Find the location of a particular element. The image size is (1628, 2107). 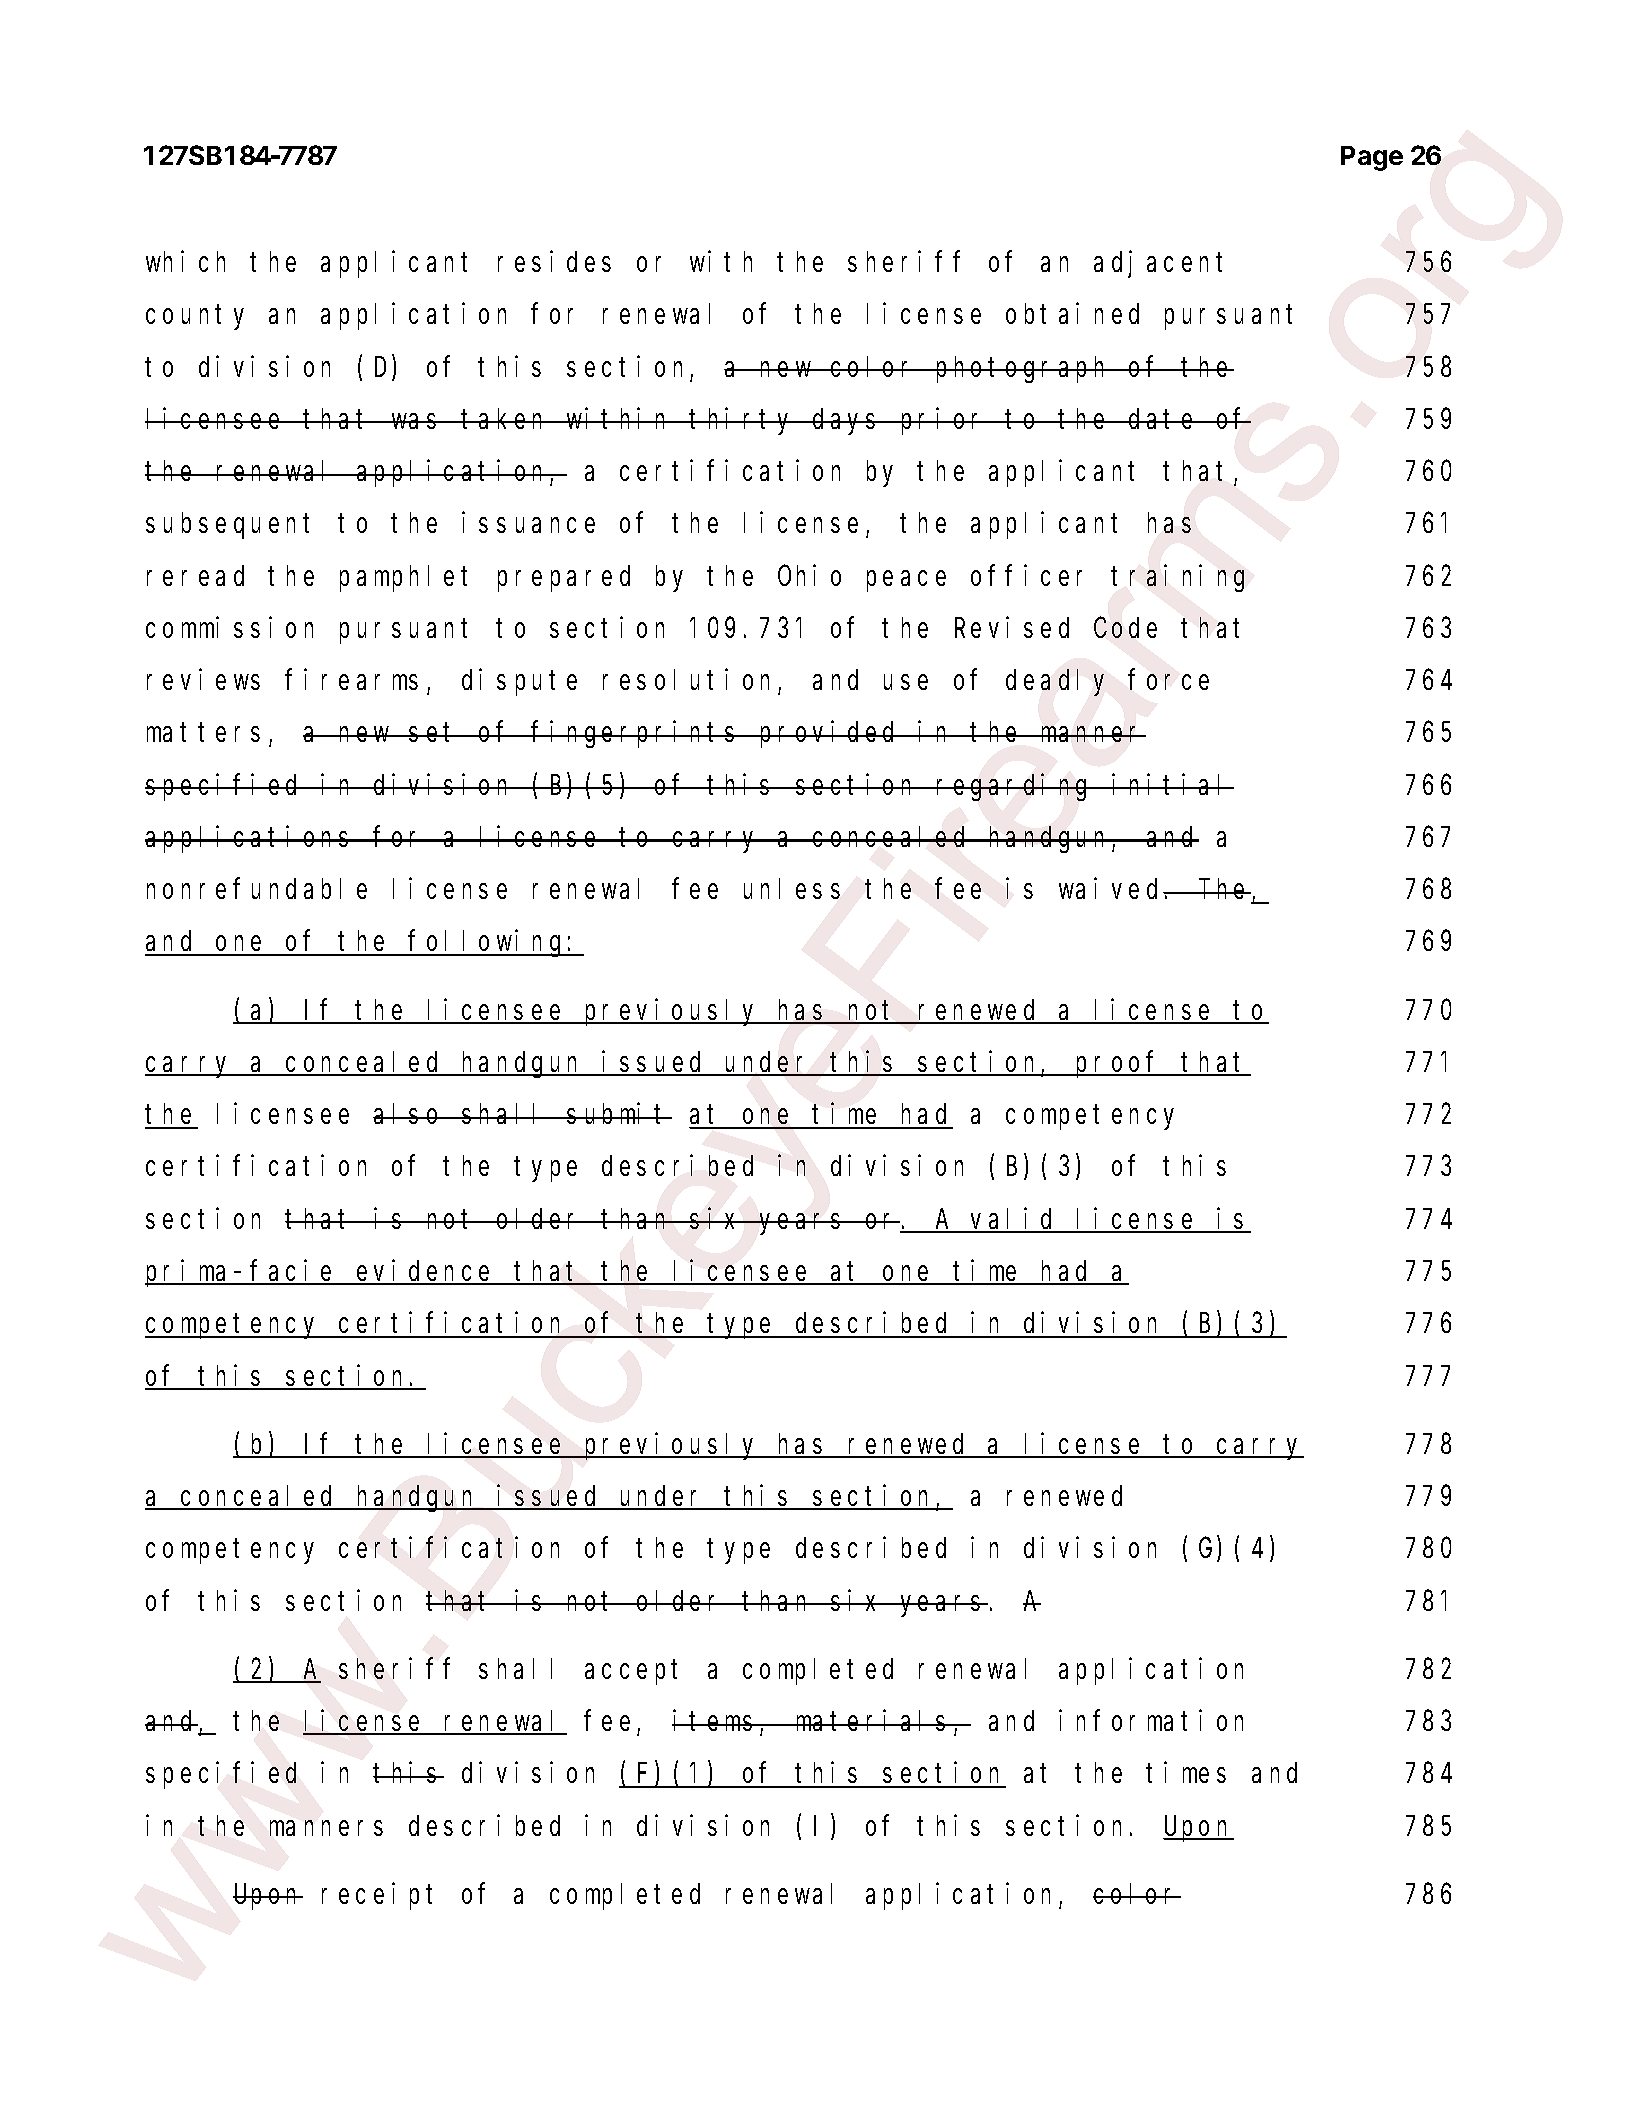

waived is located at coordinates (1112, 888).
